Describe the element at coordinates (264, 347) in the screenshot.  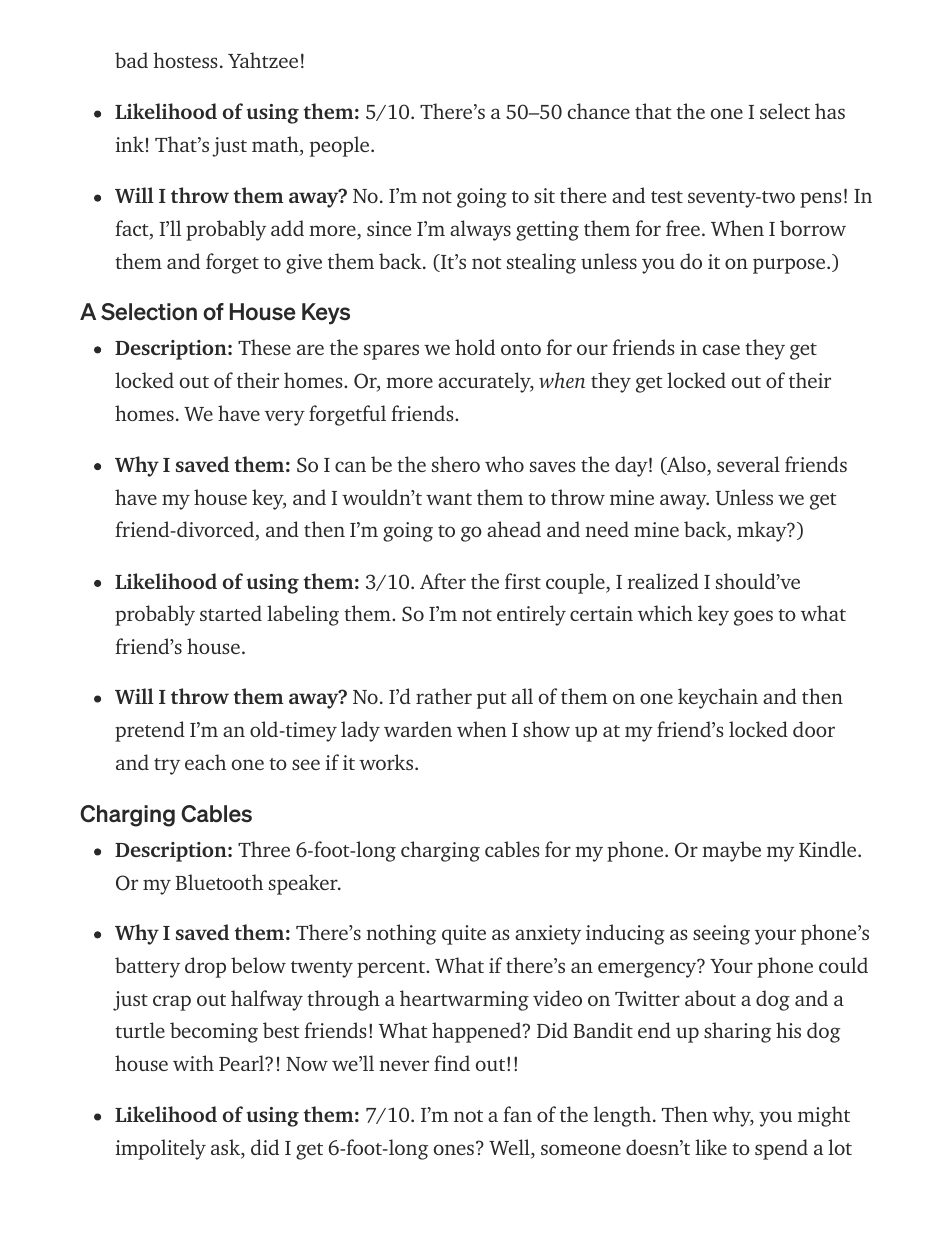
I see `These` at that location.
